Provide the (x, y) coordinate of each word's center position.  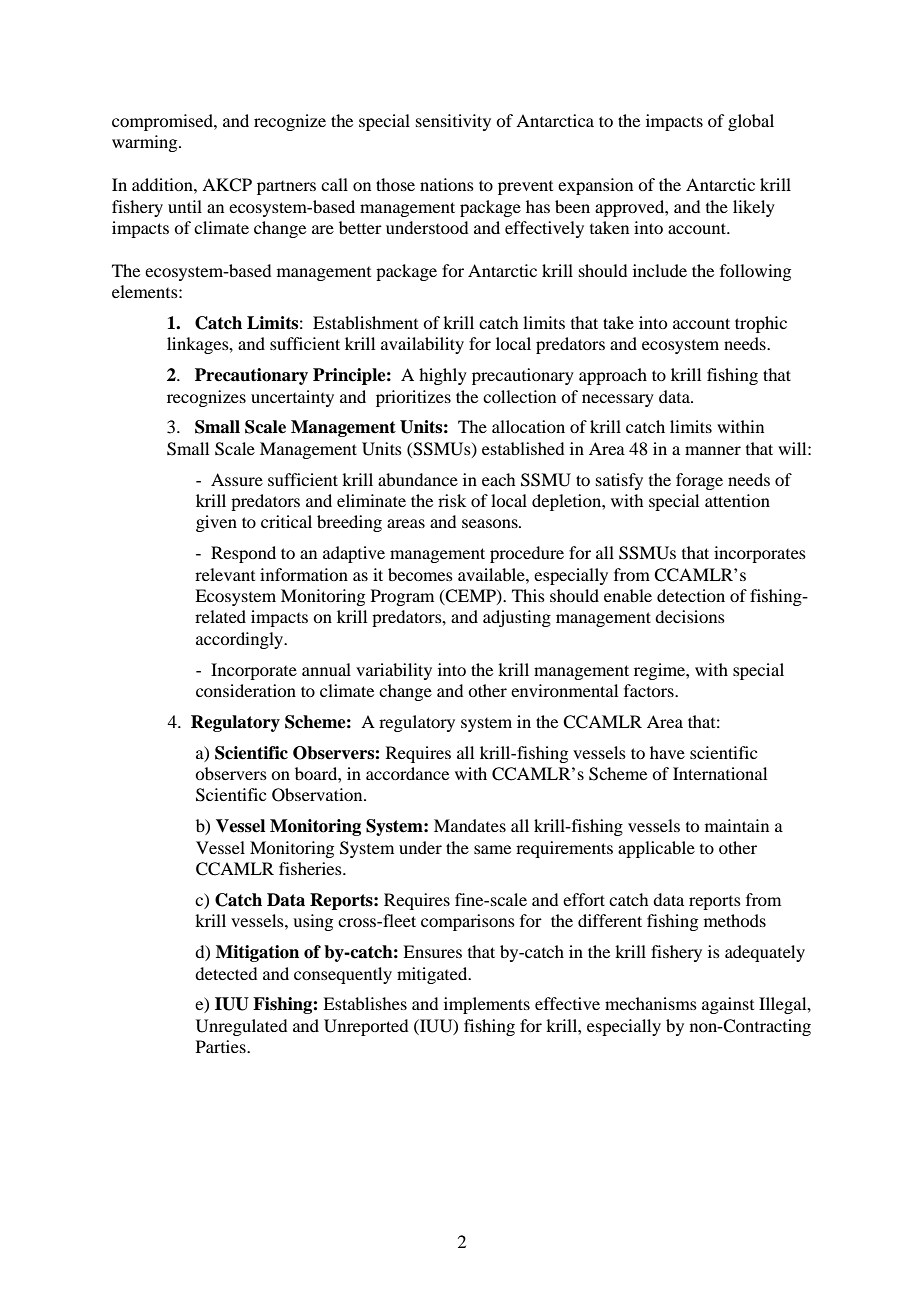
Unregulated (241, 1027)
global (751, 122)
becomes (420, 574)
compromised (163, 122)
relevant (225, 574)
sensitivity (453, 122)
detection (691, 595)
